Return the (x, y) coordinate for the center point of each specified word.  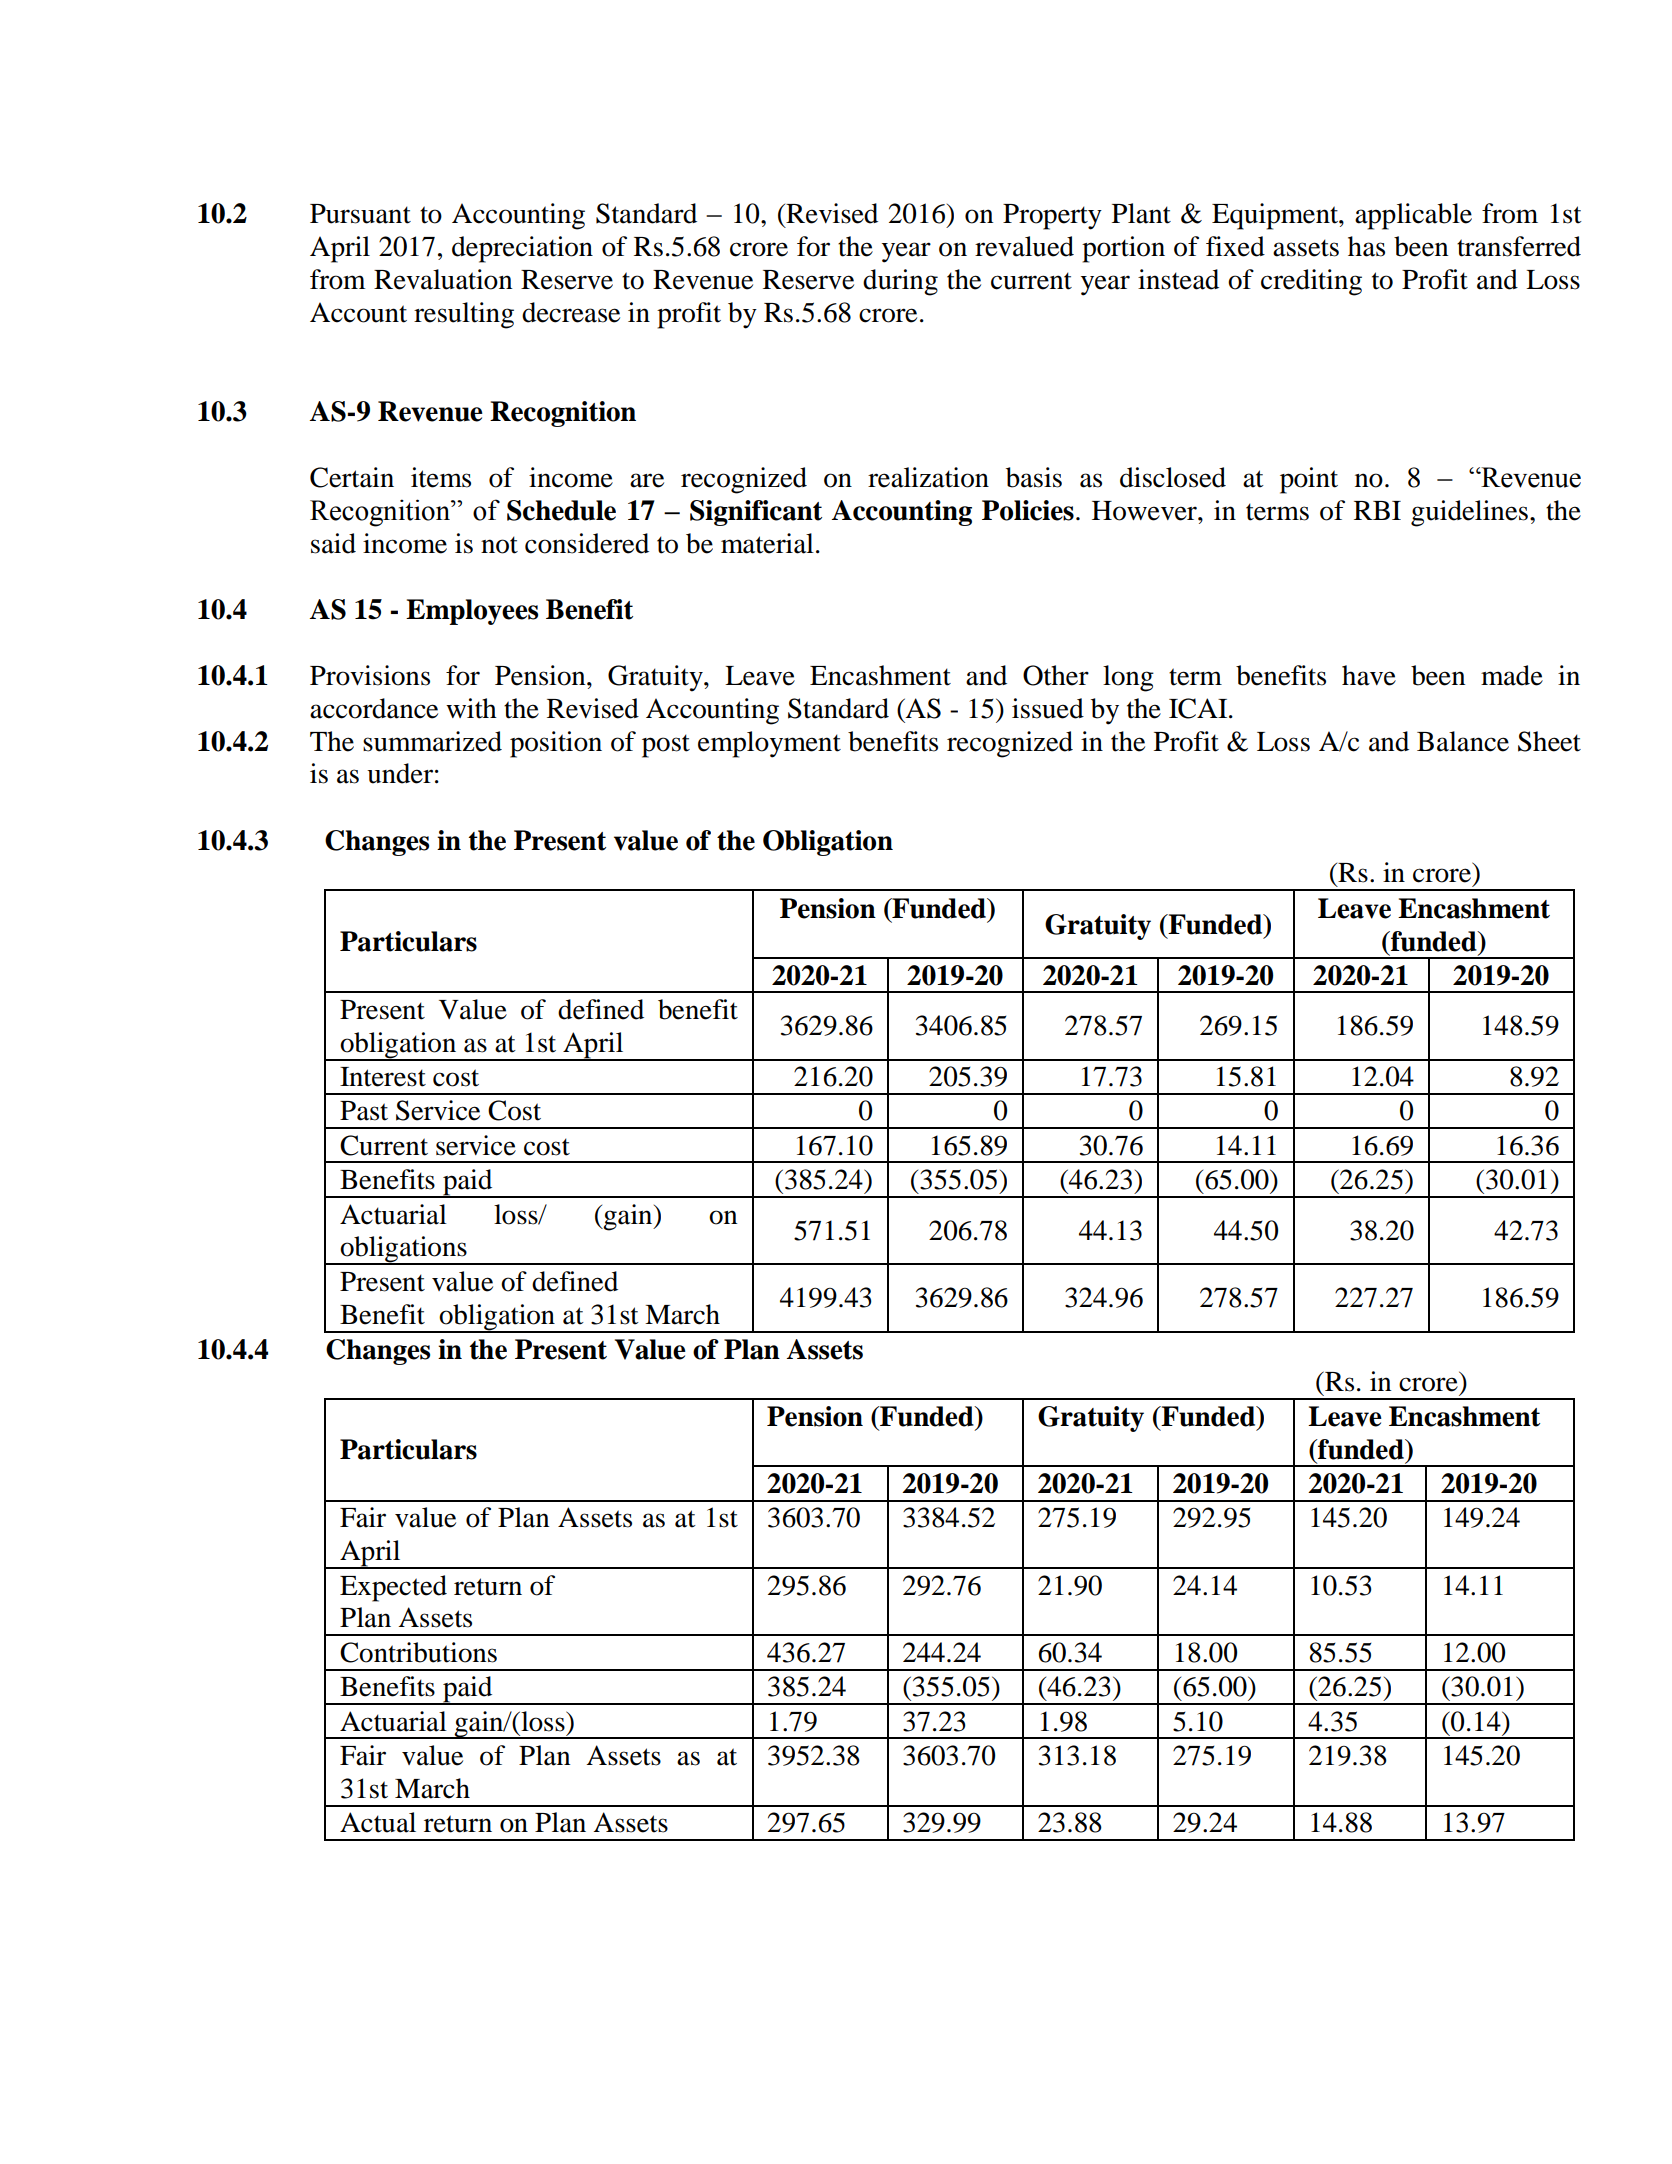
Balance (1463, 741)
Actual (378, 1822)
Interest (383, 1077)
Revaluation (443, 279)
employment (769, 744)
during (900, 282)
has (1366, 246)
